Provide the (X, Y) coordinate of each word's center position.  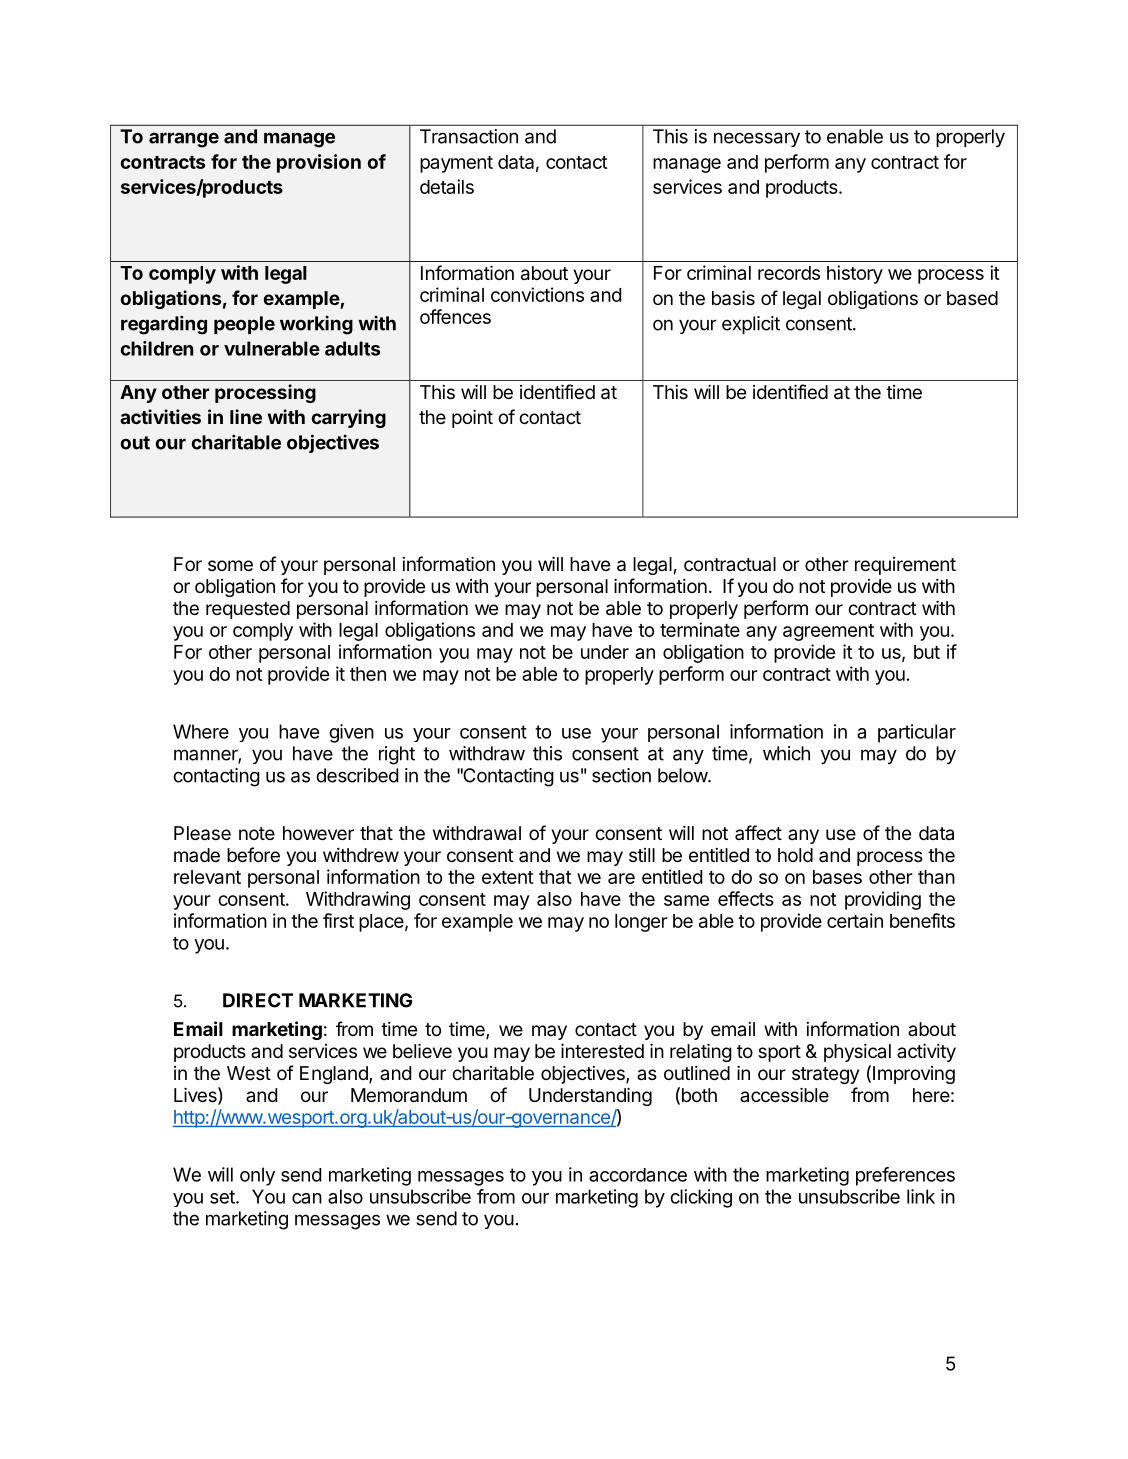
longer (641, 923)
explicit (751, 325)
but (927, 652)
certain (855, 920)
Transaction (469, 136)
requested (248, 610)
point (472, 418)
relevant (207, 877)
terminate (700, 629)
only (257, 1176)
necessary (757, 139)
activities (160, 416)
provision (319, 163)
